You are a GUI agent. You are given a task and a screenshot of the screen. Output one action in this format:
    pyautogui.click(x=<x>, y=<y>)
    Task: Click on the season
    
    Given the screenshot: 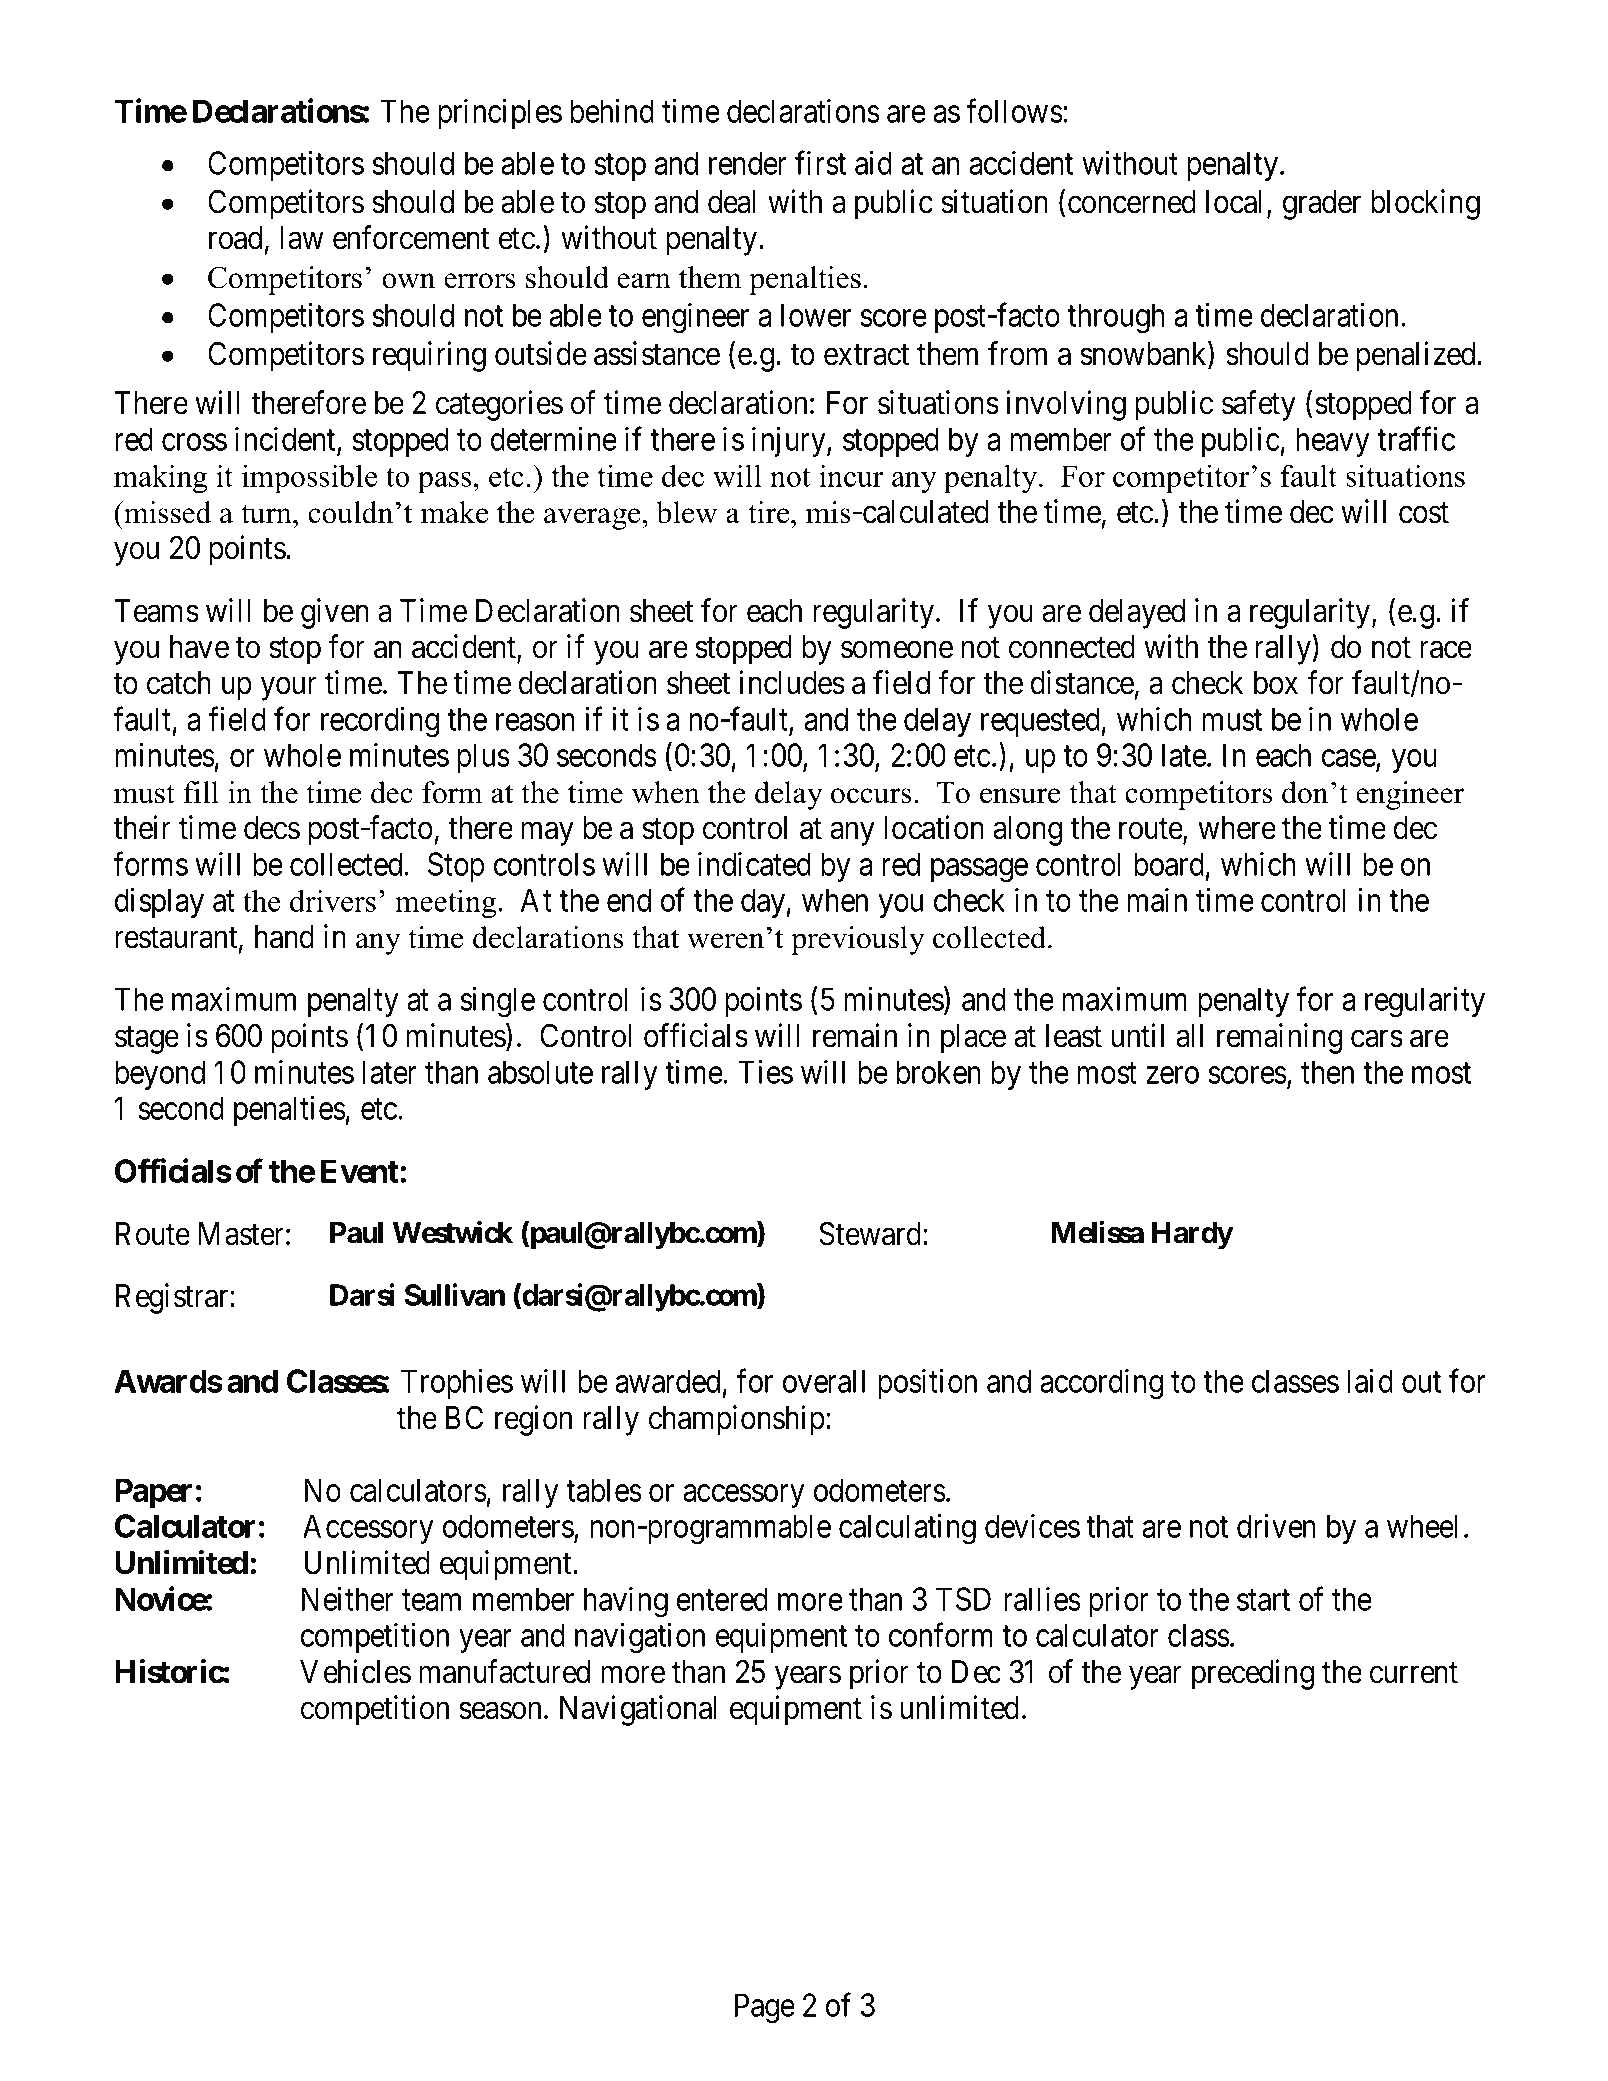 What is the action you would take?
    pyautogui.click(x=500, y=1711)
